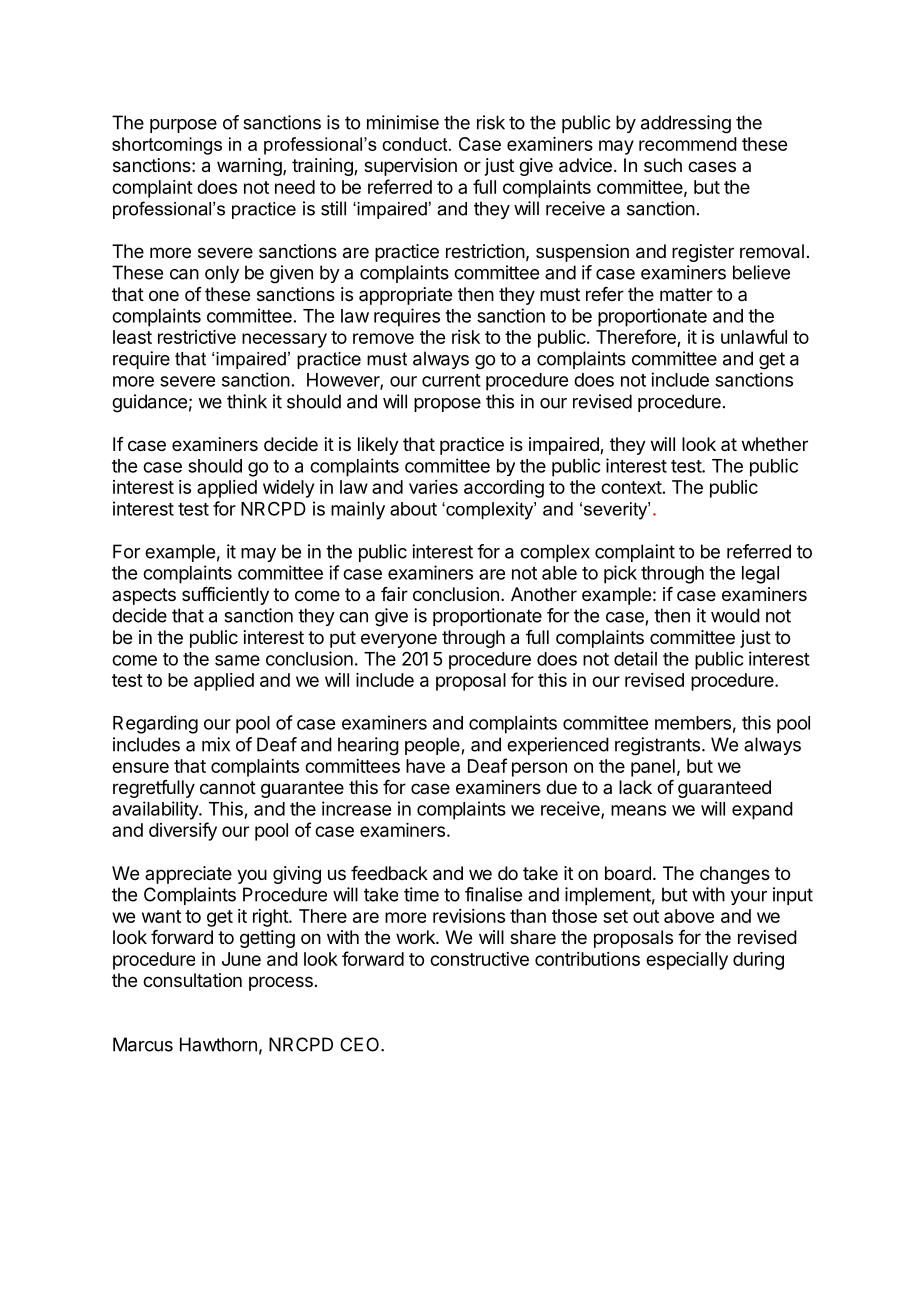 The image size is (924, 1308). What do you see at coordinates (218, 1044) in the page?
I see `Hawthorn` at bounding box center [218, 1044].
